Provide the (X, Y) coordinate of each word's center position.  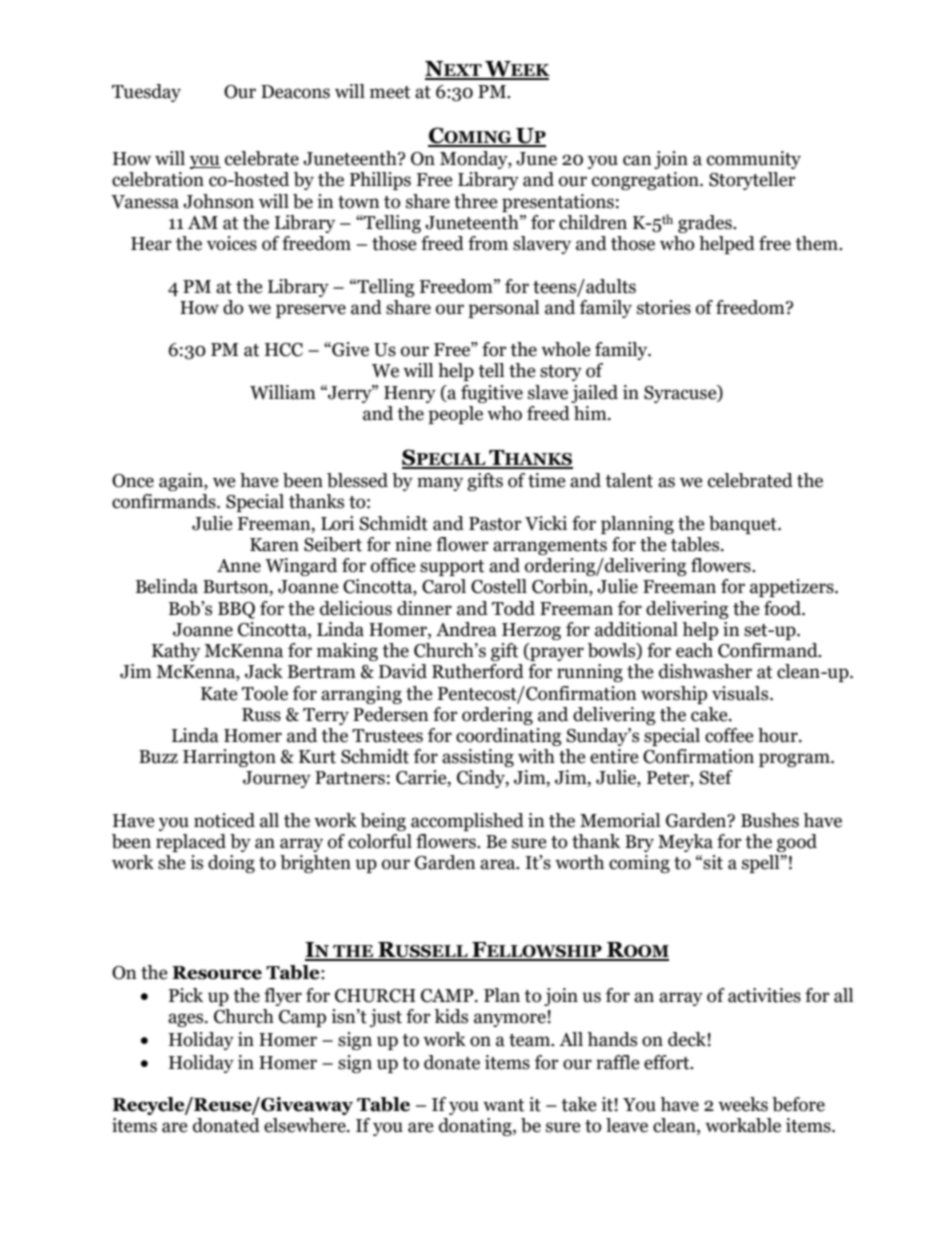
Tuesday (146, 93)
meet (390, 92)
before (798, 1104)
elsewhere (306, 1125)
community (754, 160)
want (503, 1105)
